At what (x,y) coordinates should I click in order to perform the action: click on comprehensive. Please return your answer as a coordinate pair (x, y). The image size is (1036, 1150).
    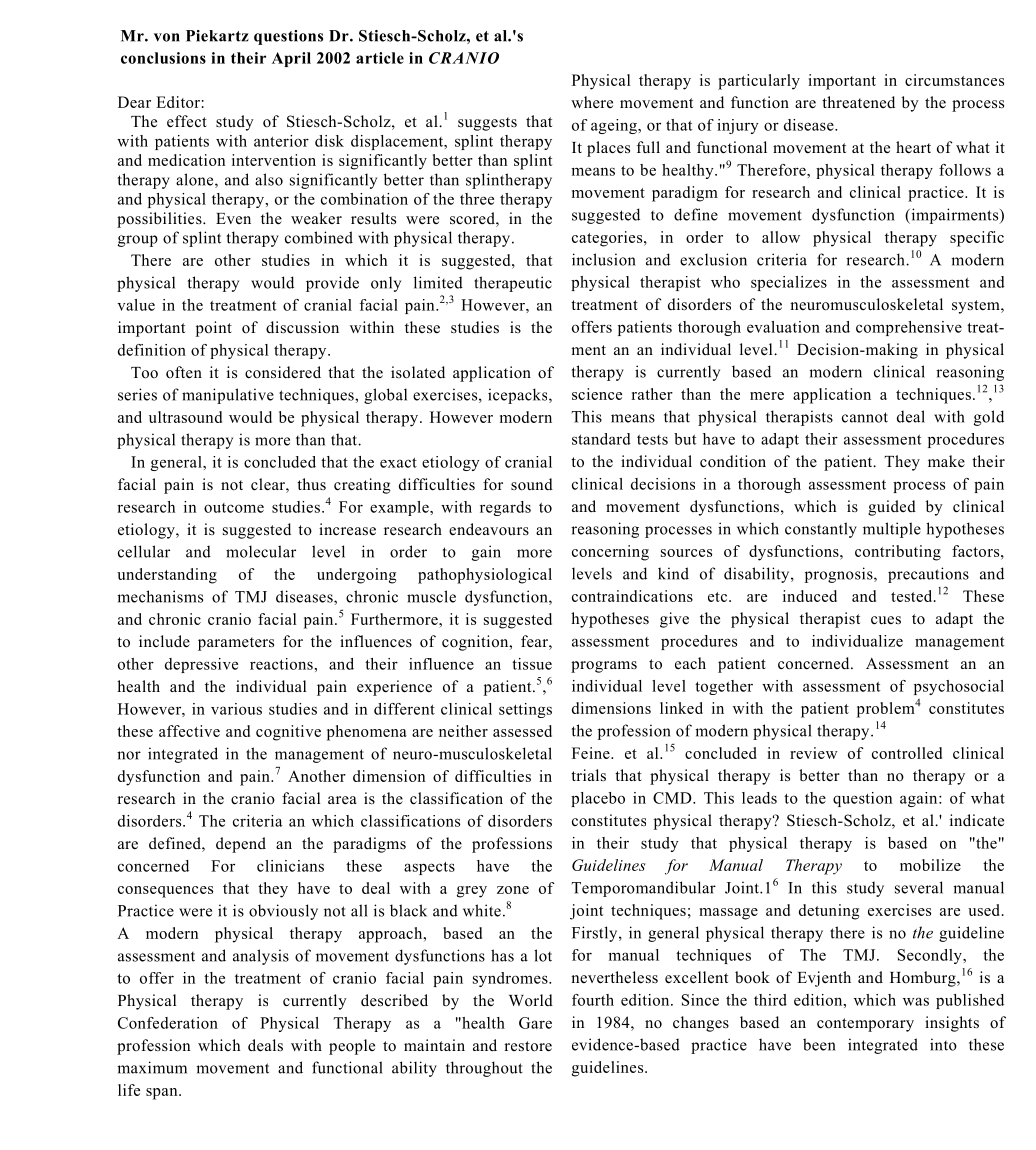
    Looking at the image, I should click on (909, 328).
